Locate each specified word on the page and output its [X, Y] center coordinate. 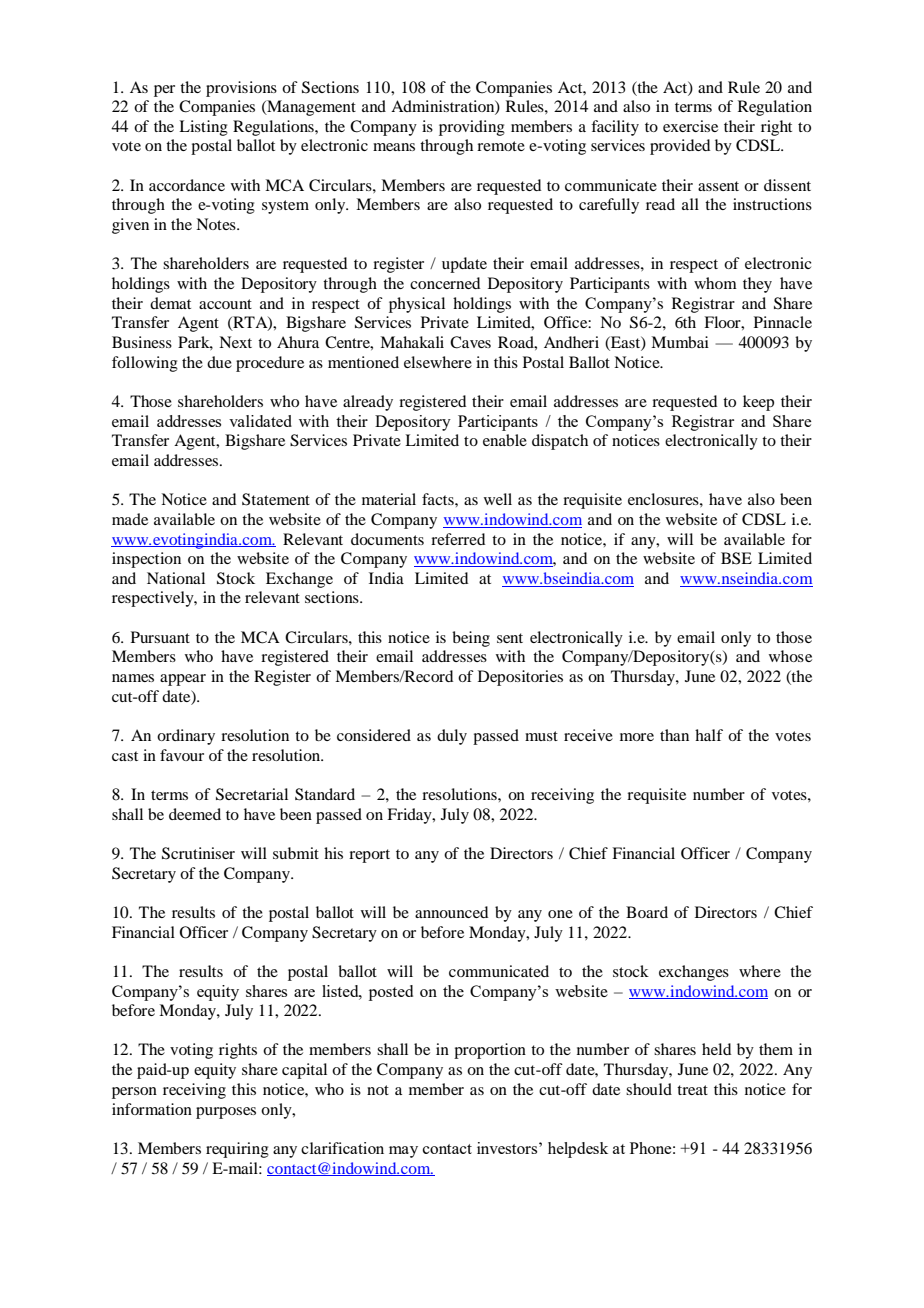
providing [472, 128]
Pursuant [160, 637]
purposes [226, 1113]
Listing [203, 128]
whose [790, 656]
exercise [690, 126]
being [471, 639]
